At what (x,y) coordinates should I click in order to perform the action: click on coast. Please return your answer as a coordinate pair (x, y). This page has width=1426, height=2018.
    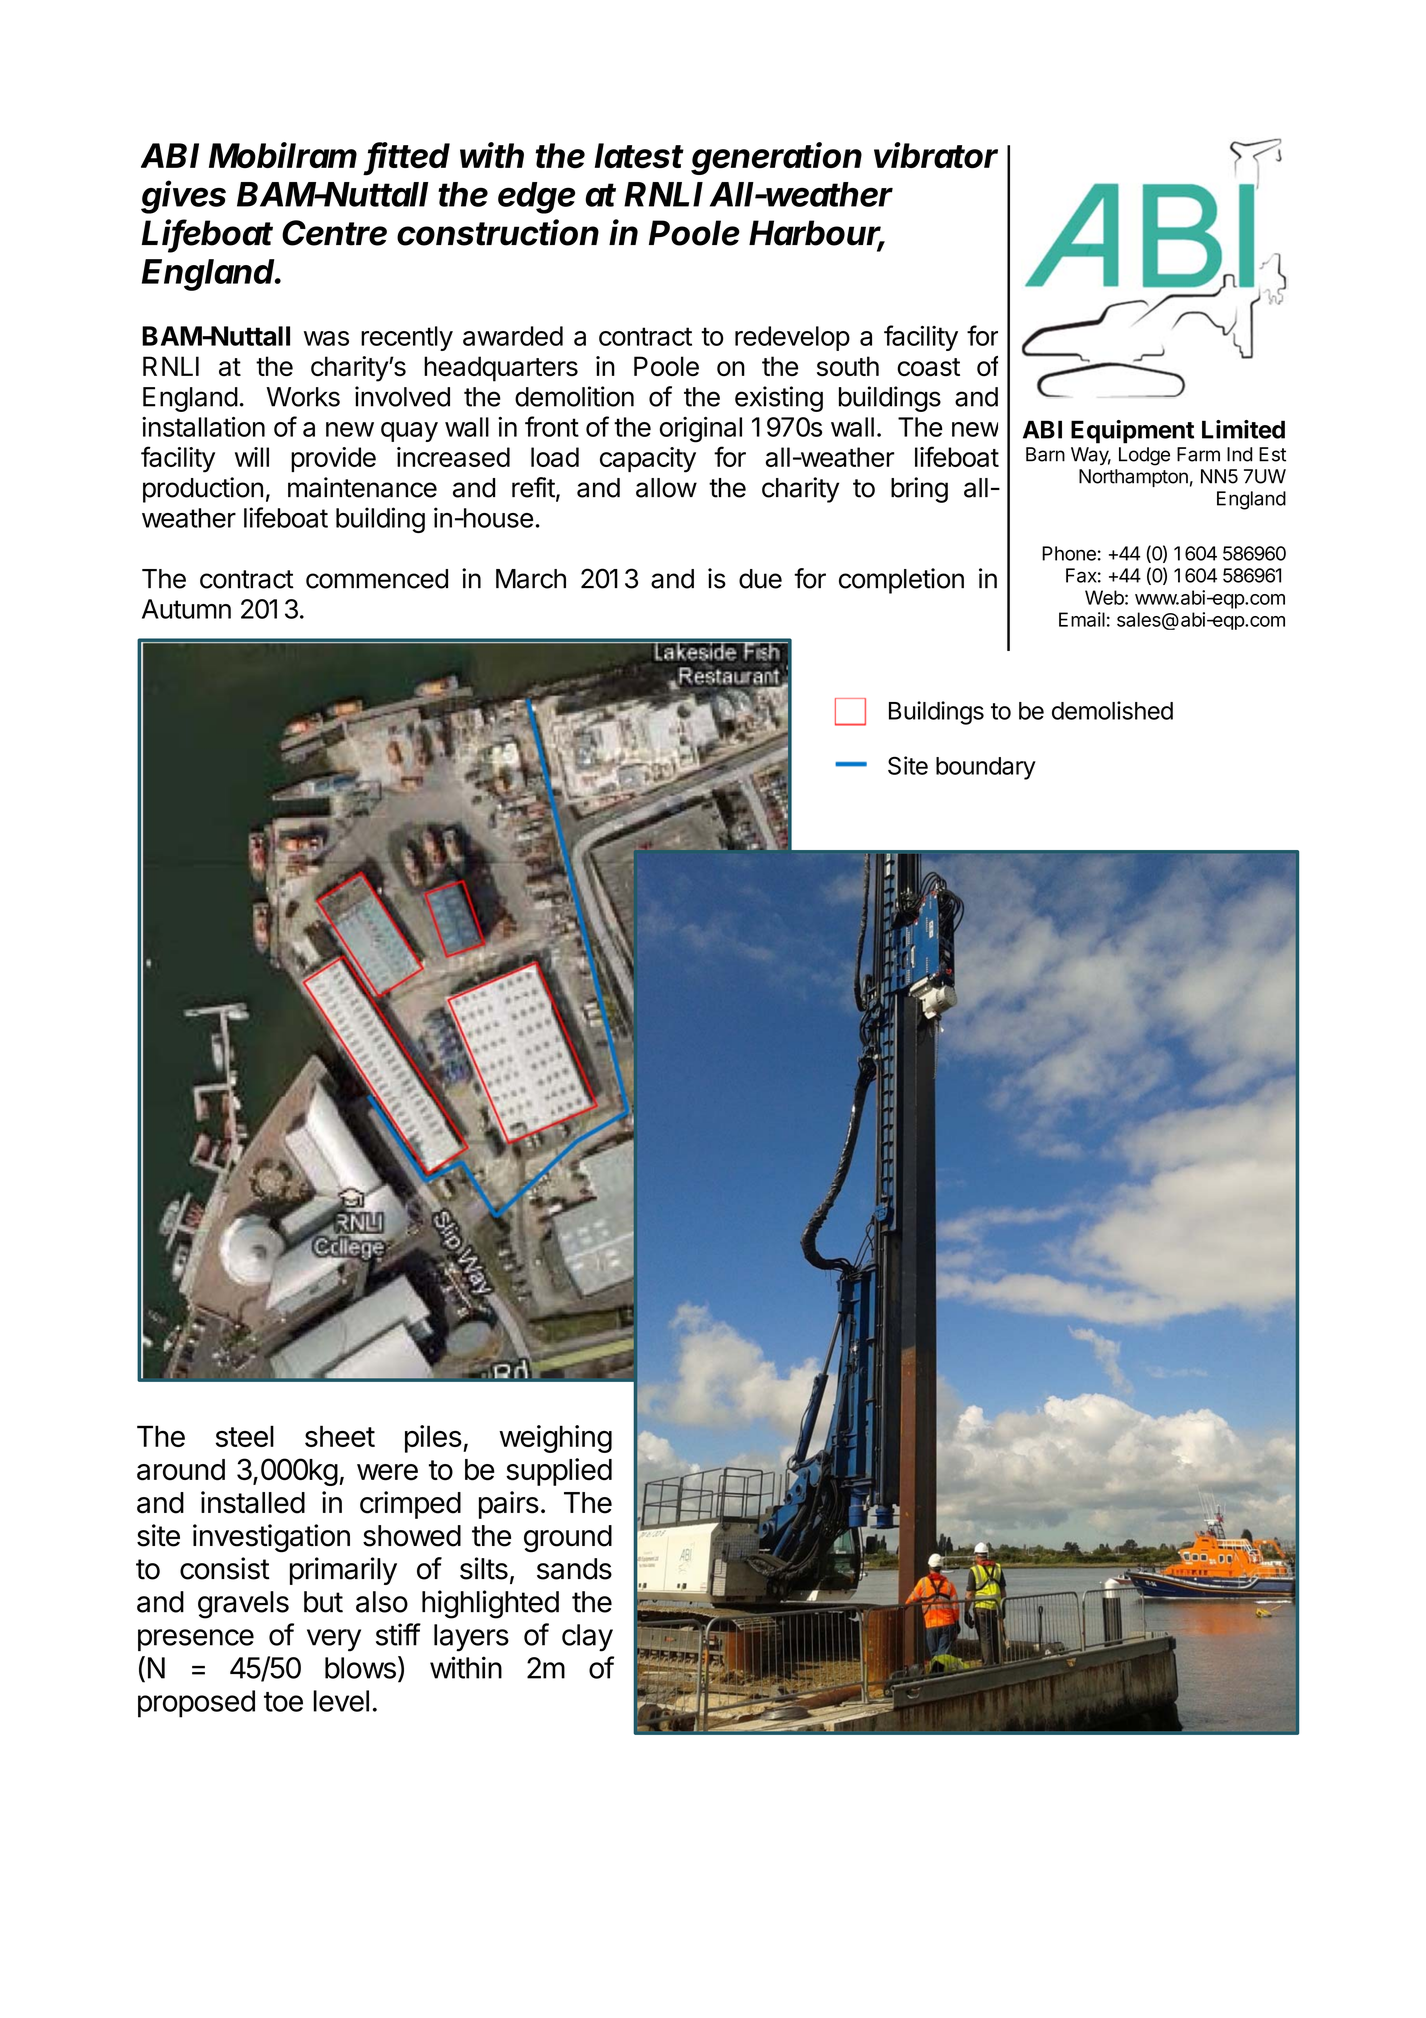
    Looking at the image, I should click on (928, 367).
